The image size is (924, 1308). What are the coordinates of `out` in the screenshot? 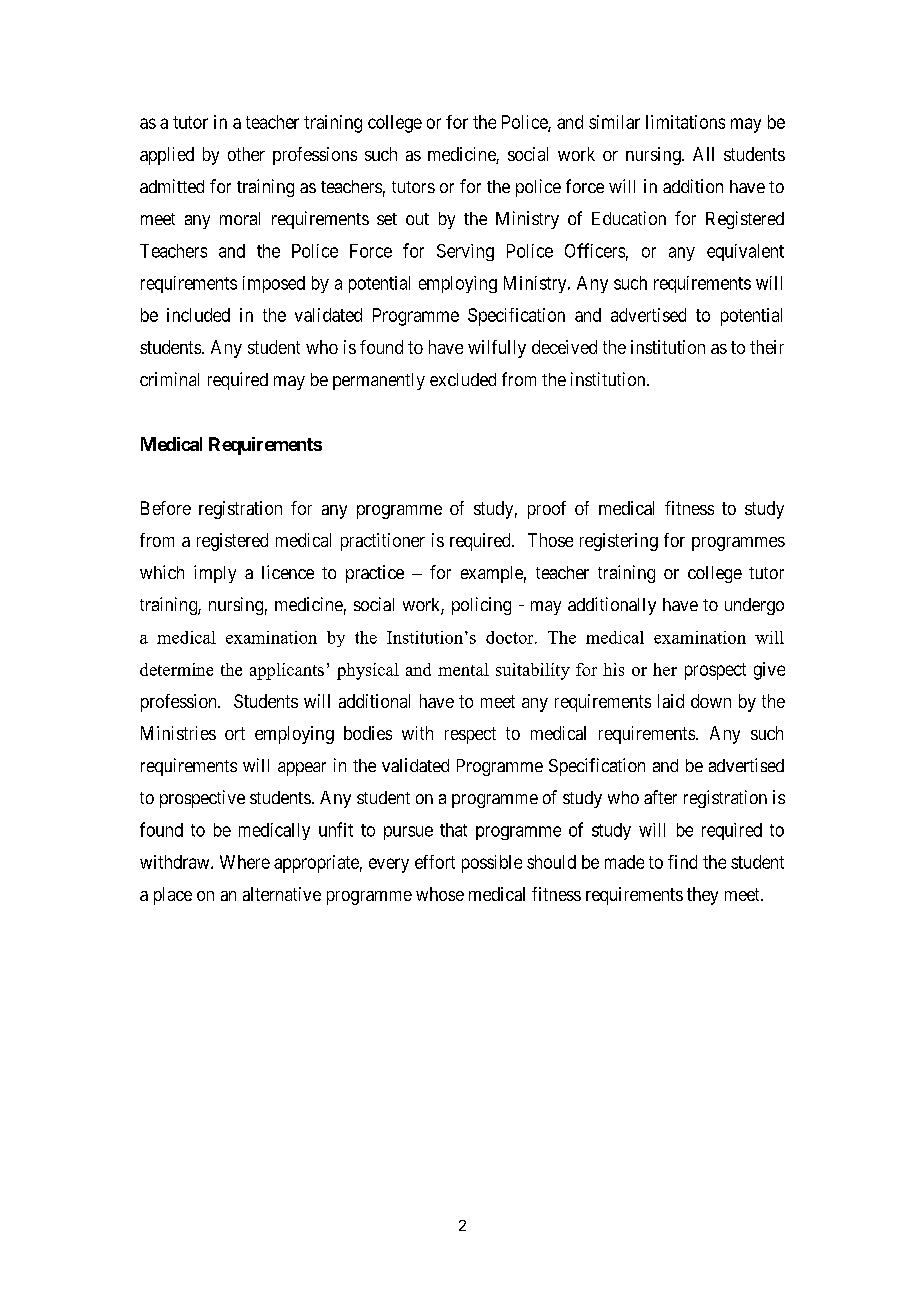 It's located at (417, 219).
